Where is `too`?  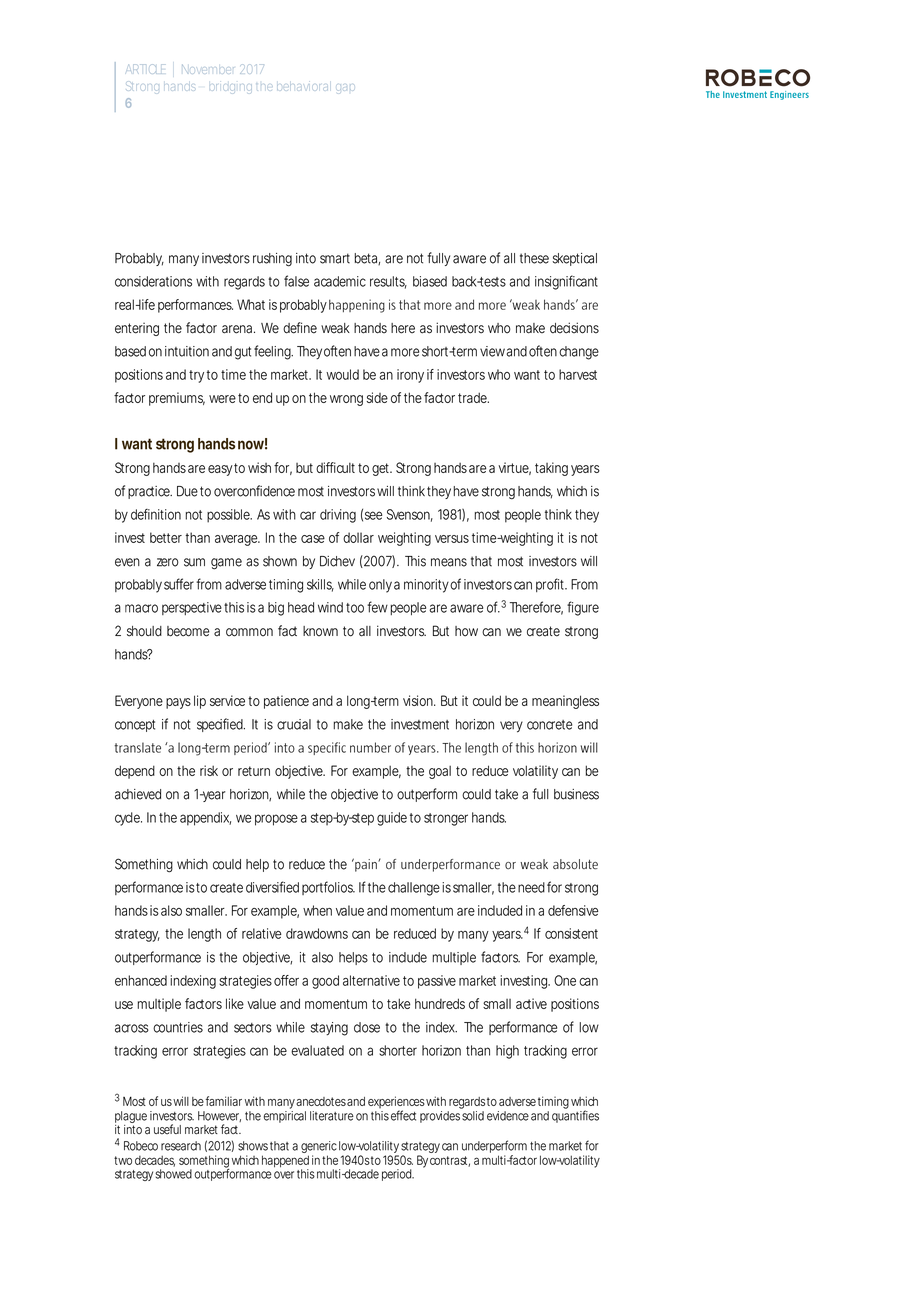 too is located at coordinates (355, 608).
